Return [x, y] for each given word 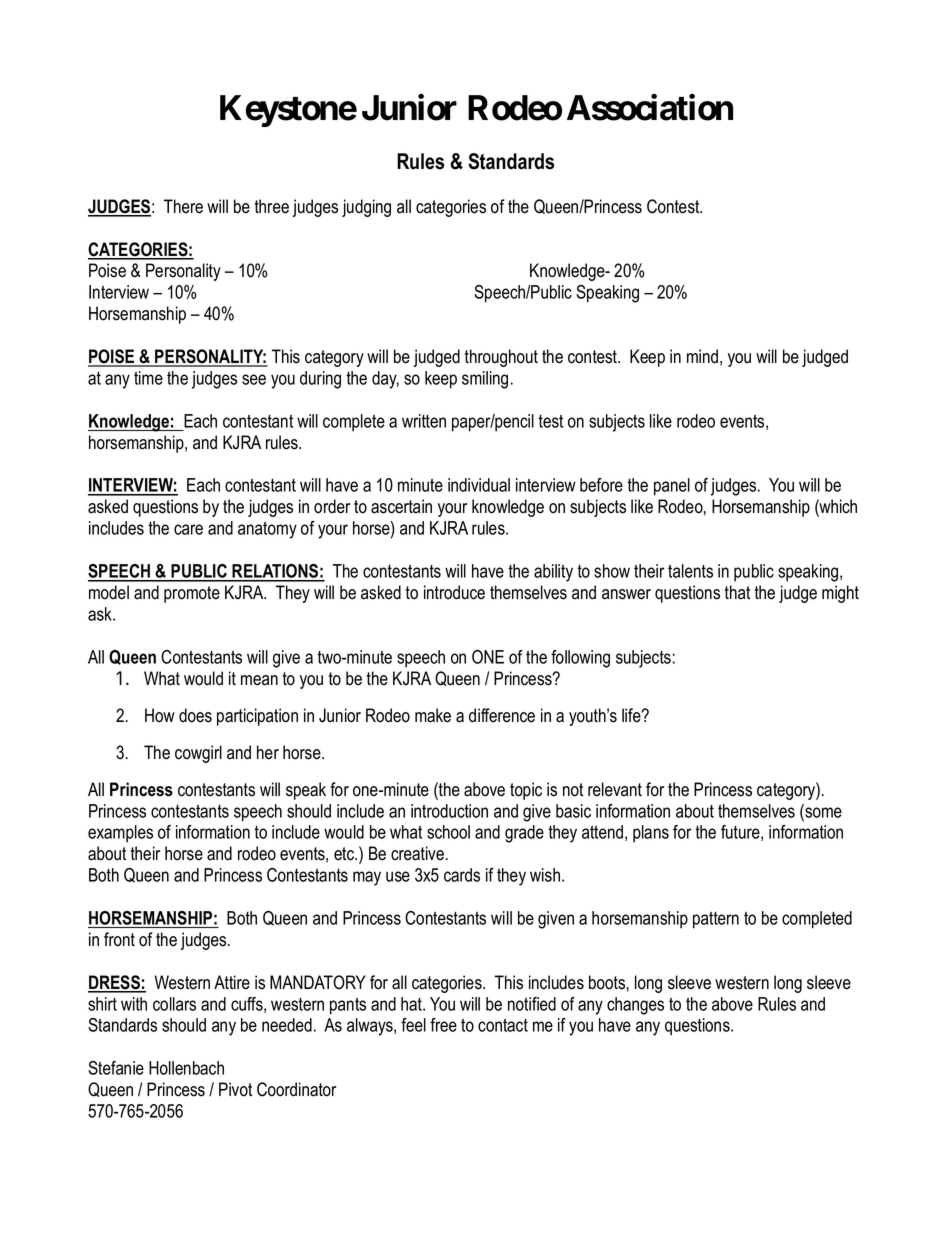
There [183, 206]
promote [192, 594]
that [737, 592]
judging [366, 208]
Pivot [235, 1089]
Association [650, 107]
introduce [454, 592]
